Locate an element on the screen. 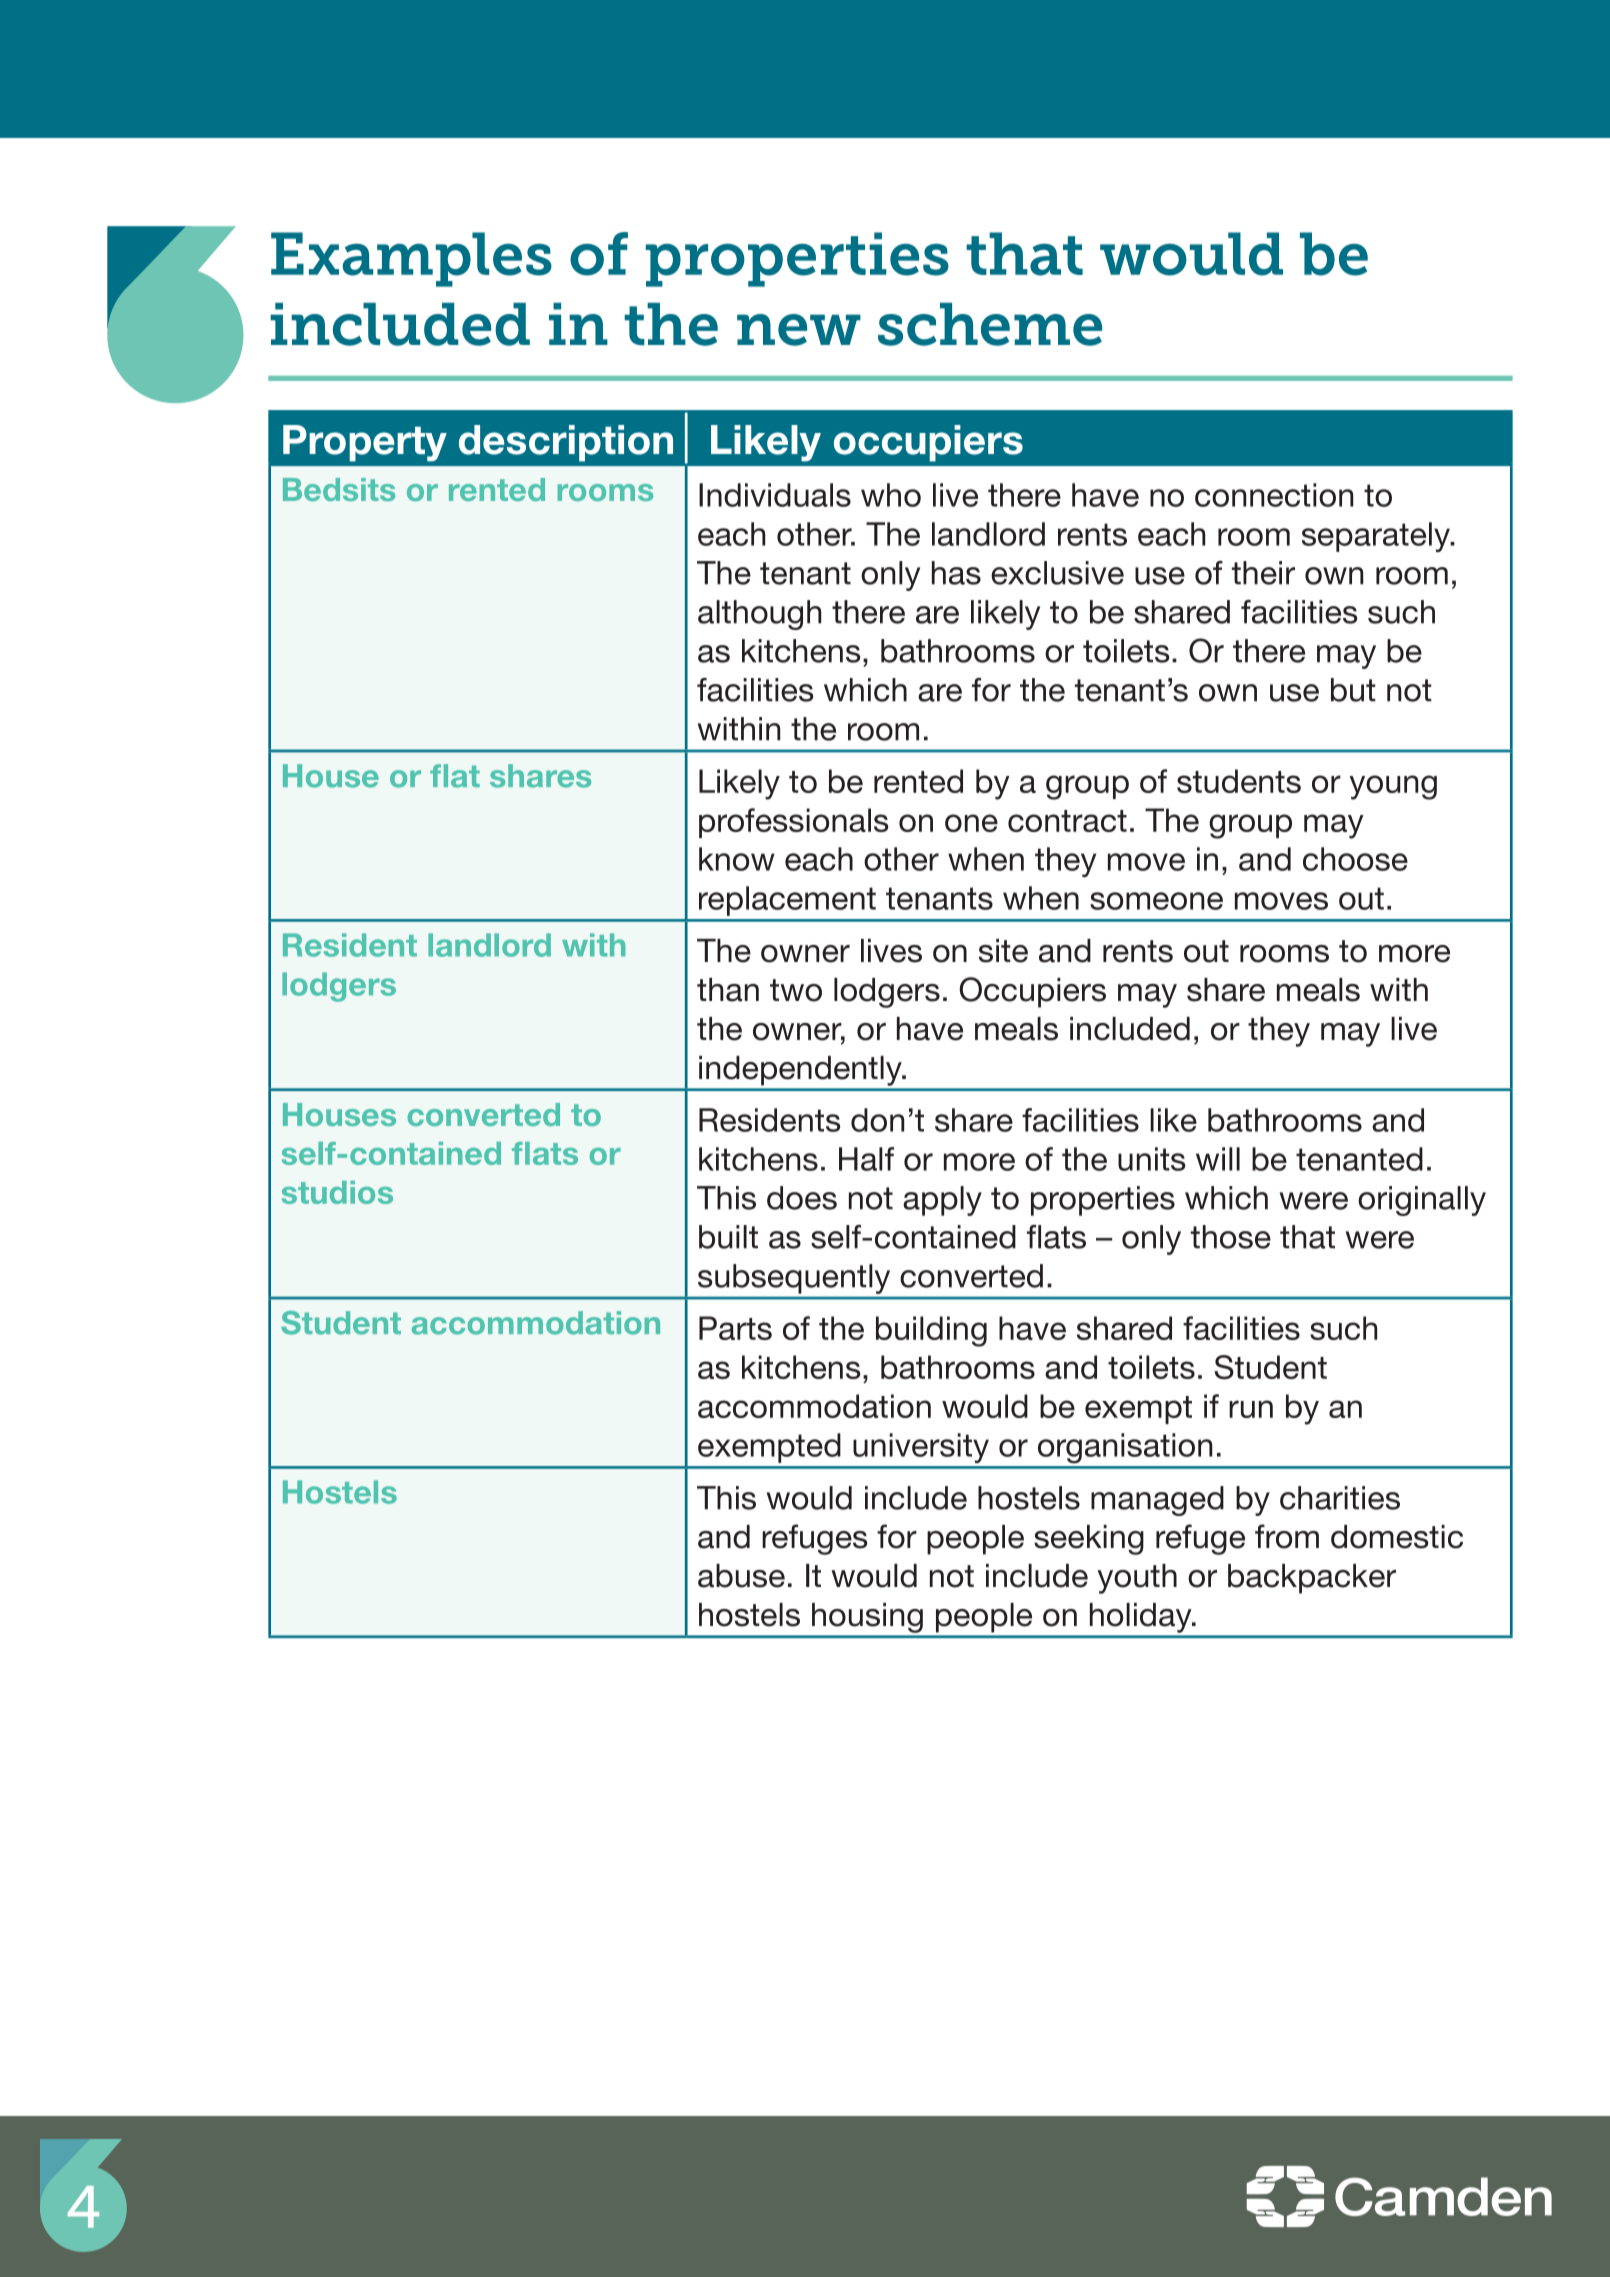  although is located at coordinates (759, 615).
